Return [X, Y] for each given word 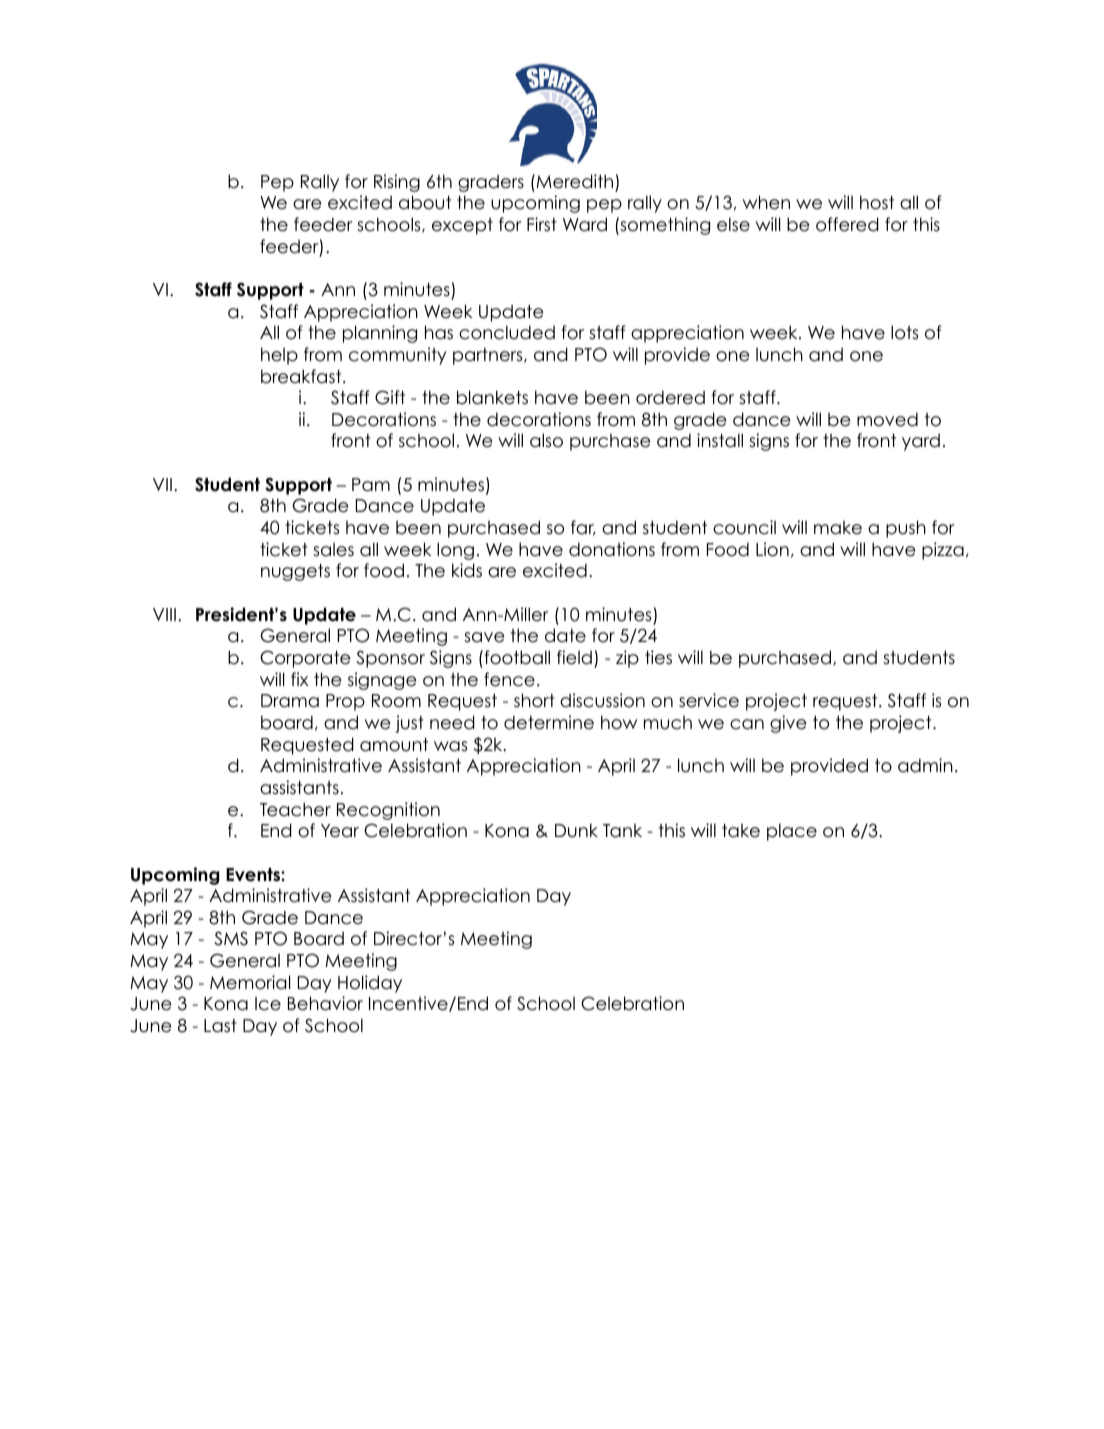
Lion [772, 549]
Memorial [250, 982]
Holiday [370, 984]
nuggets [295, 572]
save [484, 637]
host [877, 202]
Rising [397, 183]
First [542, 224]
